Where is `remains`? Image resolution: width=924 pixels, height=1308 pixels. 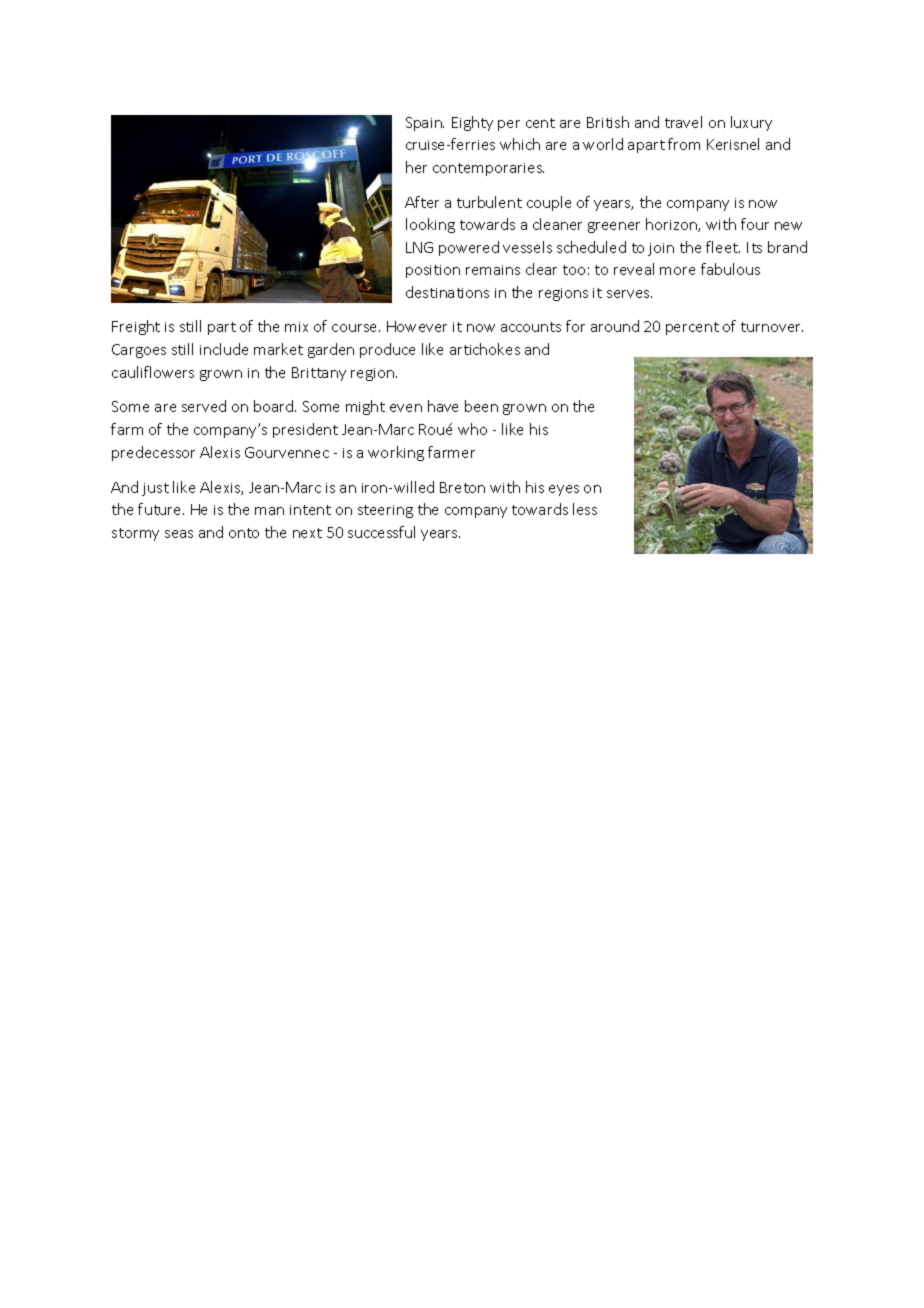
remains is located at coordinates (493, 270).
